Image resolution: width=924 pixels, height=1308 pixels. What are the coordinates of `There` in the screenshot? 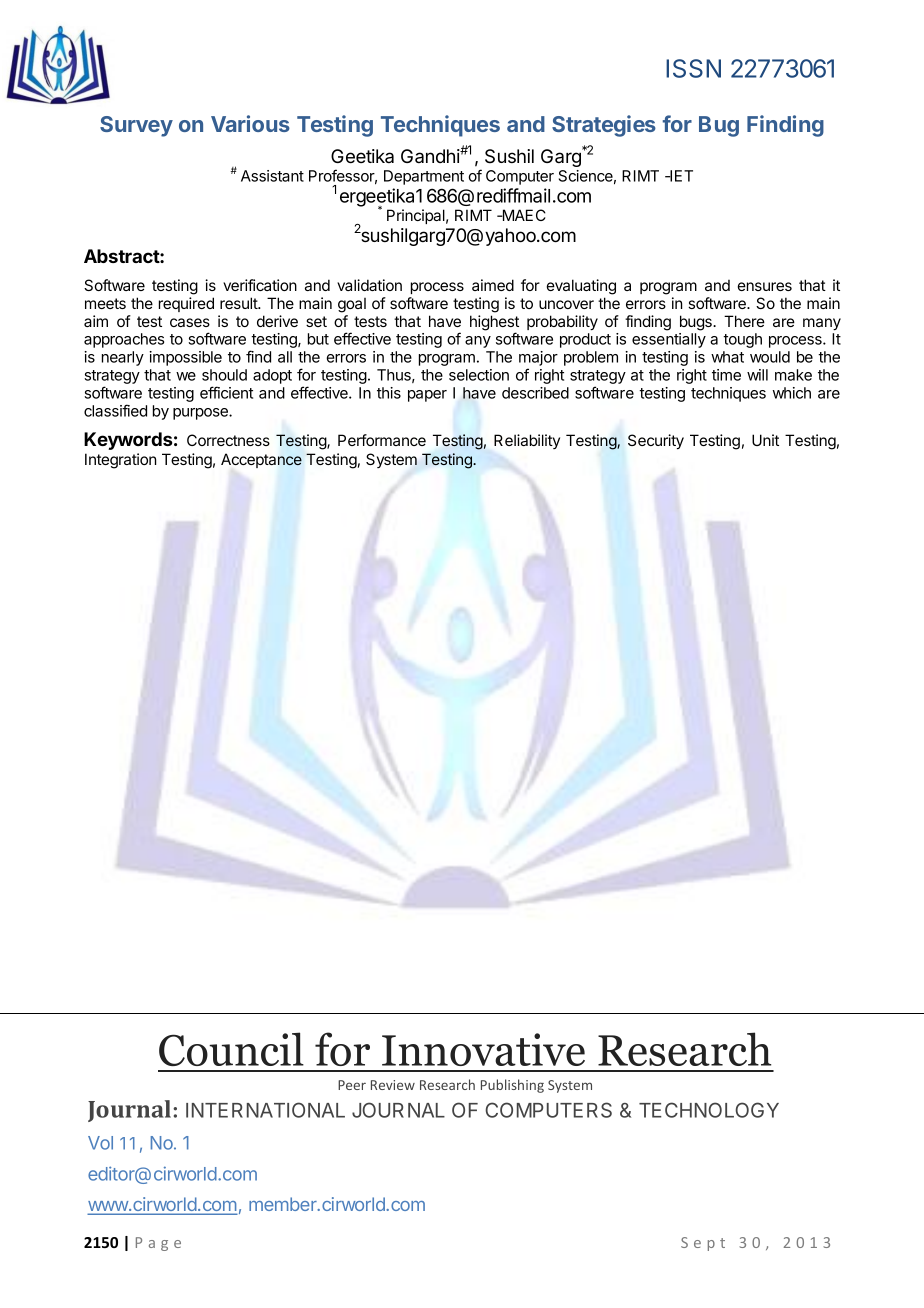 It's located at (744, 321).
